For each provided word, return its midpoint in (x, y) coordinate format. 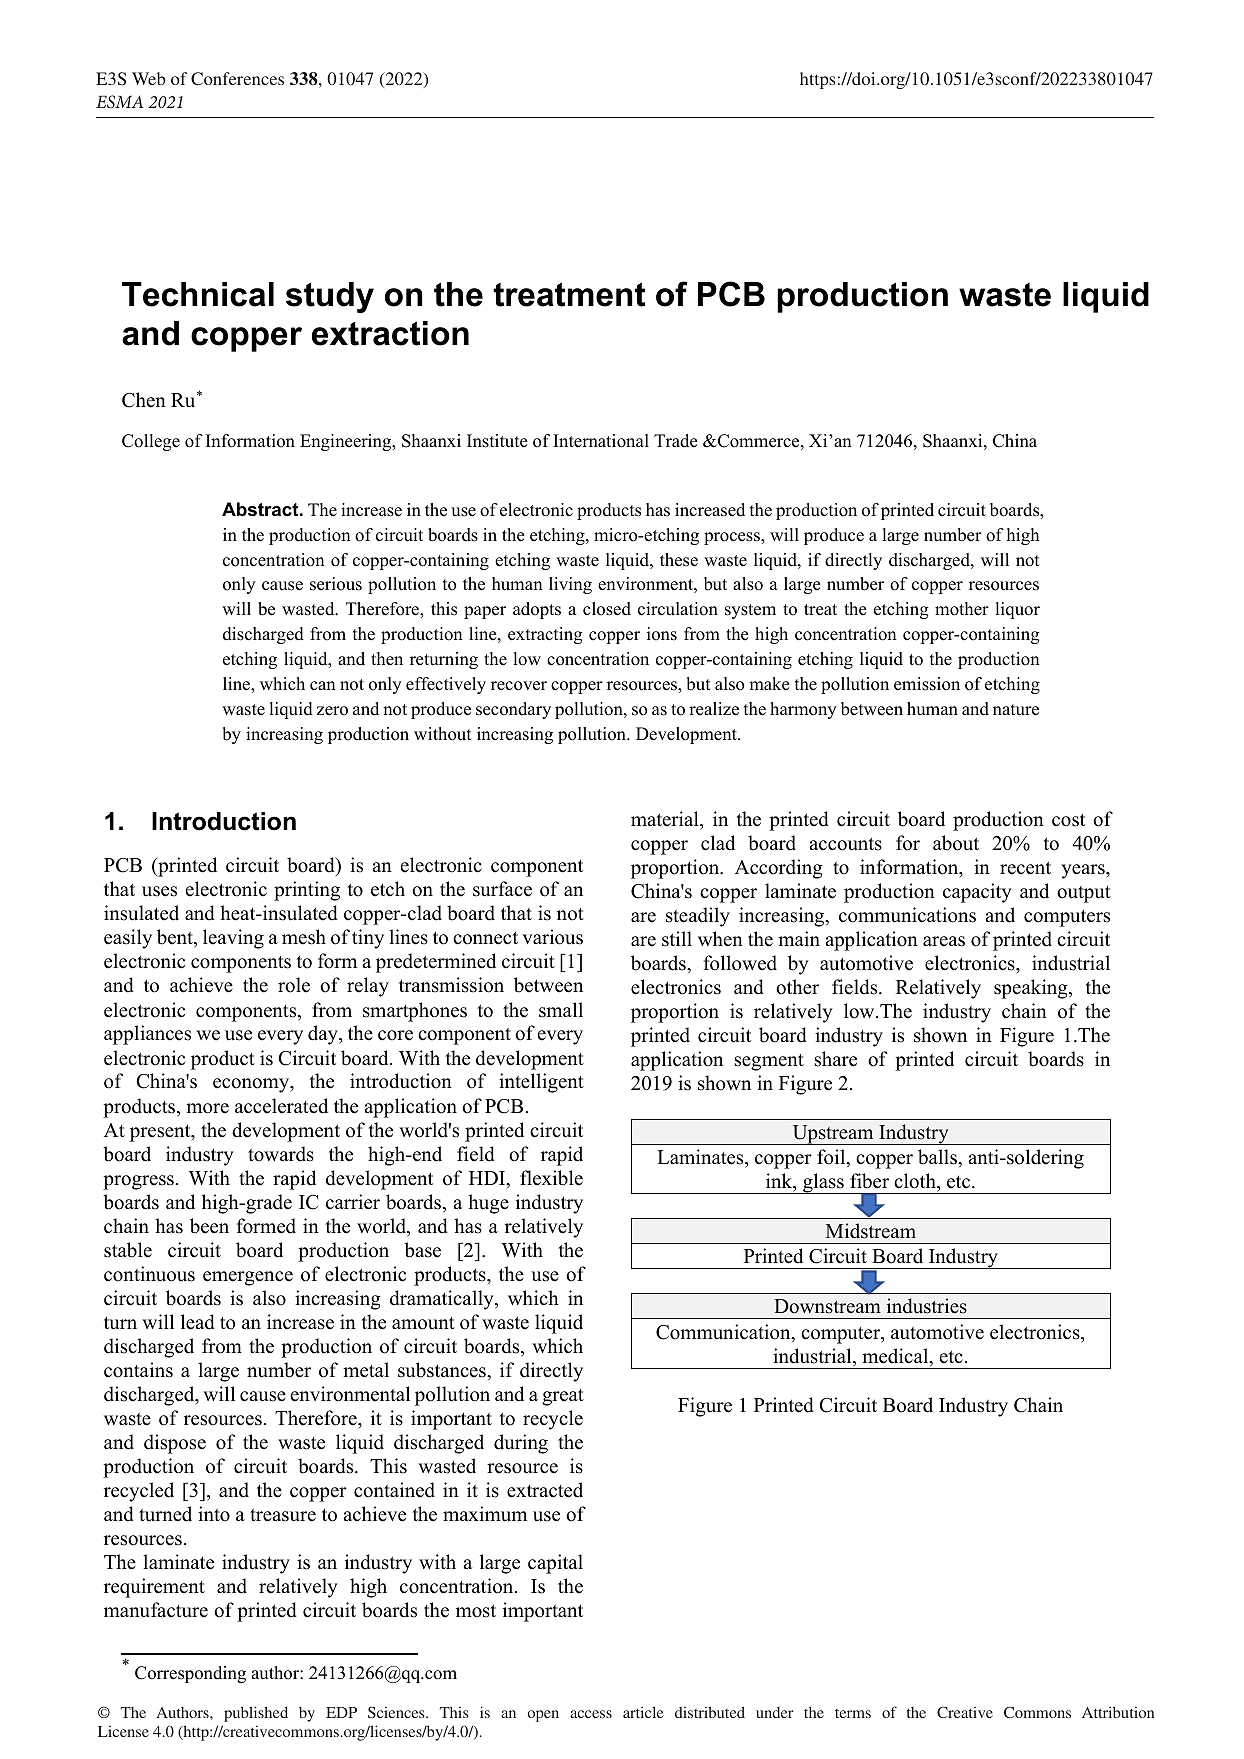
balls (938, 1157)
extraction (390, 333)
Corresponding (190, 1674)
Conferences (237, 78)
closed (607, 609)
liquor (1018, 610)
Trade (675, 441)
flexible (551, 1178)
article (643, 1712)
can (323, 686)
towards (281, 1154)
